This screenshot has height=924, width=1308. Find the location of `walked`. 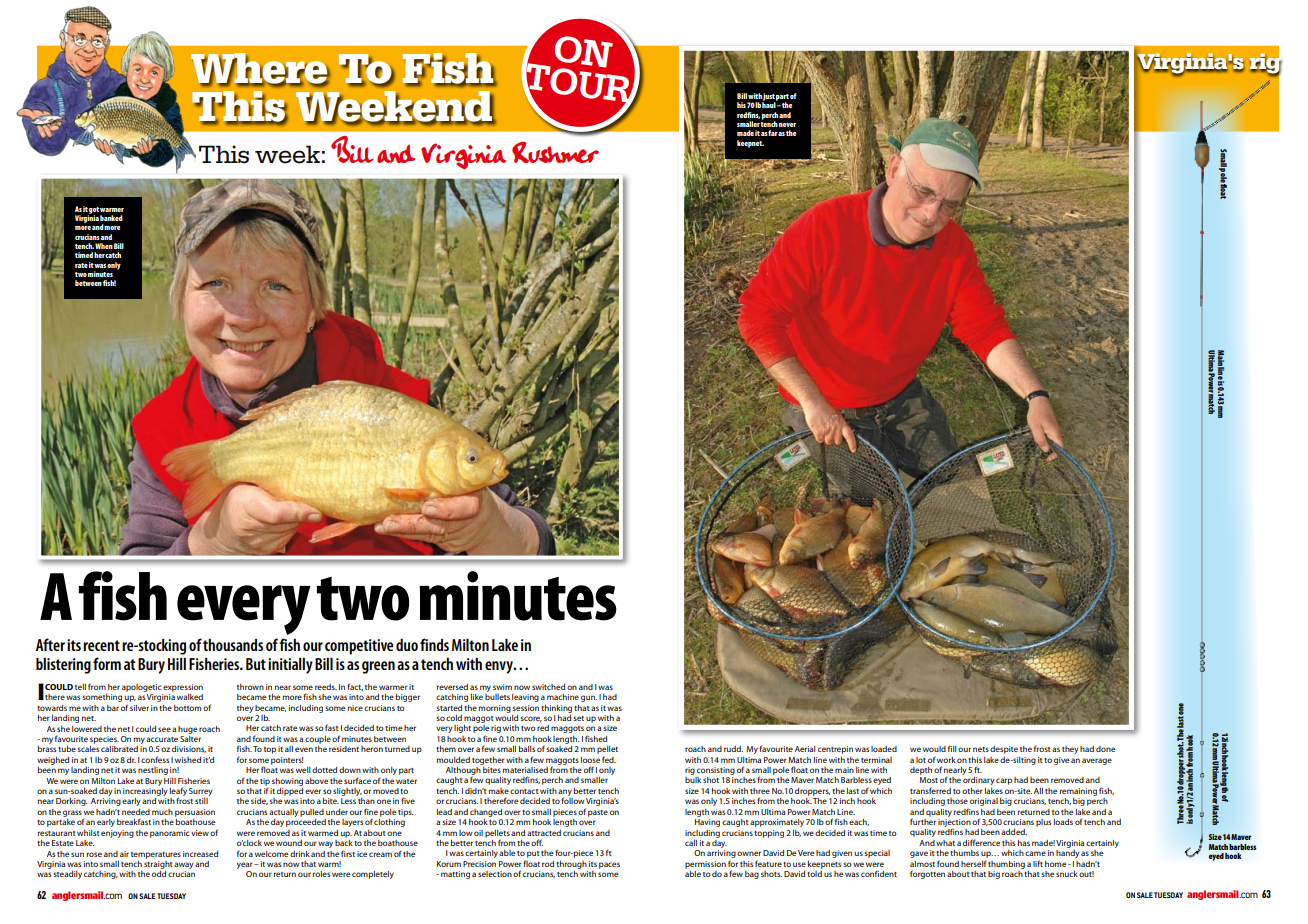

walked is located at coordinates (190, 697).
